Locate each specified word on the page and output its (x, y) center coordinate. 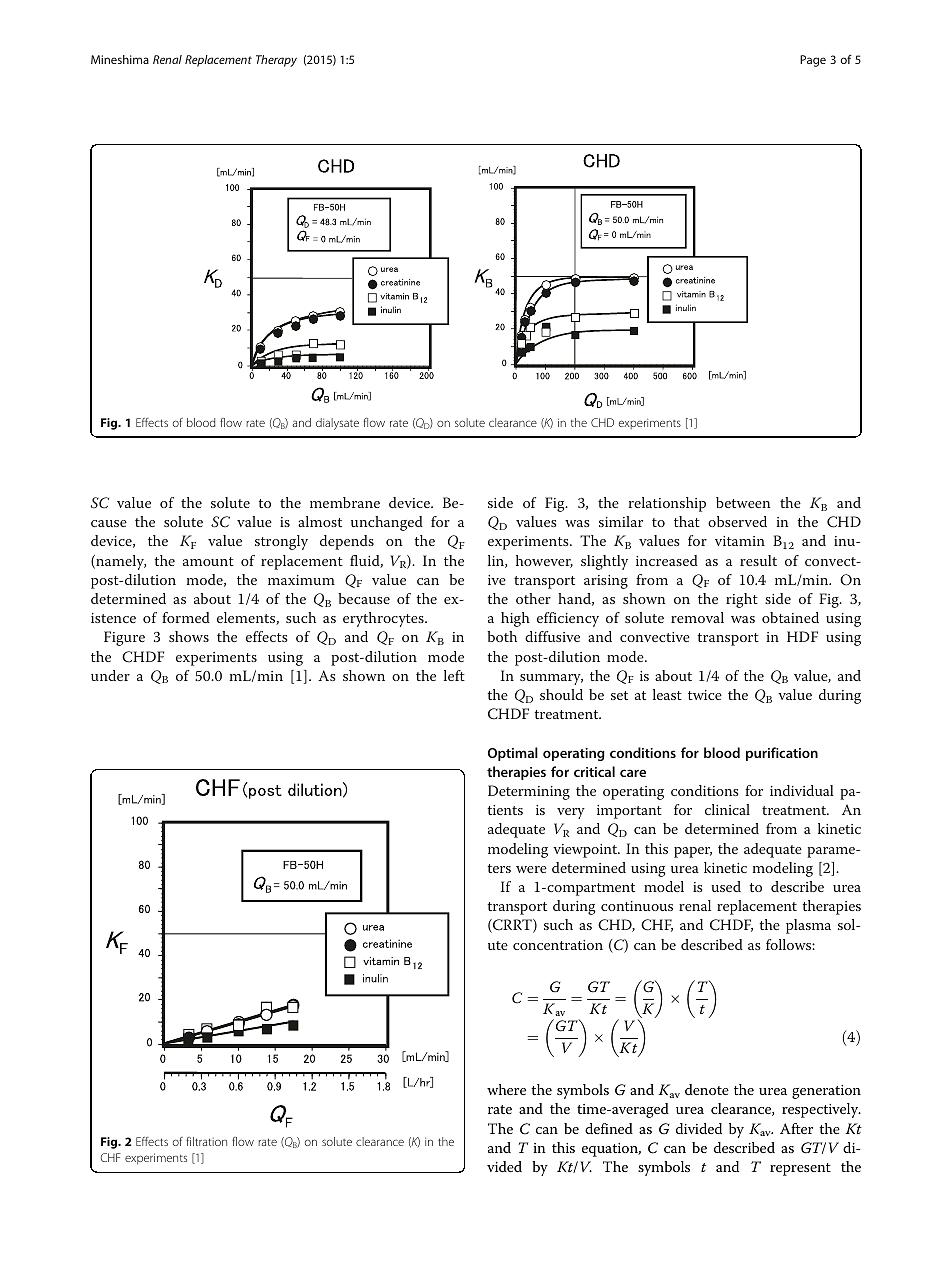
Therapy (276, 61)
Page (813, 61)
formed (186, 617)
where (506, 1089)
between (743, 502)
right (742, 600)
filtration (206, 1141)
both (502, 636)
